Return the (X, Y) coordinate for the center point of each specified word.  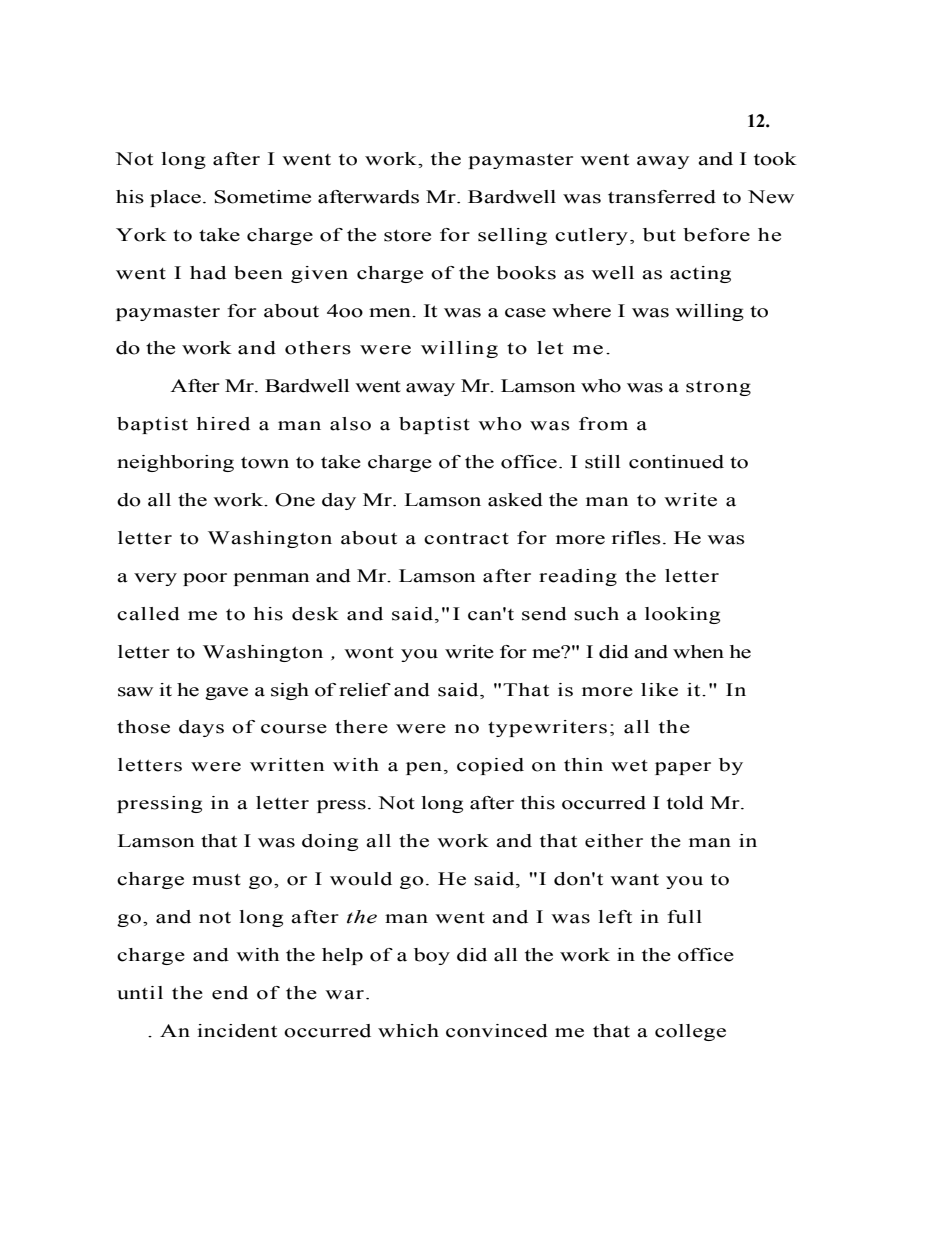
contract (466, 539)
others (318, 348)
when (698, 652)
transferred (662, 197)
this (538, 803)
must (216, 880)
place (175, 198)
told (685, 803)
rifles (636, 538)
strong (718, 388)
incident (237, 1031)
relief (365, 690)
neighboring (175, 463)
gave (226, 693)
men (391, 313)
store (407, 236)
